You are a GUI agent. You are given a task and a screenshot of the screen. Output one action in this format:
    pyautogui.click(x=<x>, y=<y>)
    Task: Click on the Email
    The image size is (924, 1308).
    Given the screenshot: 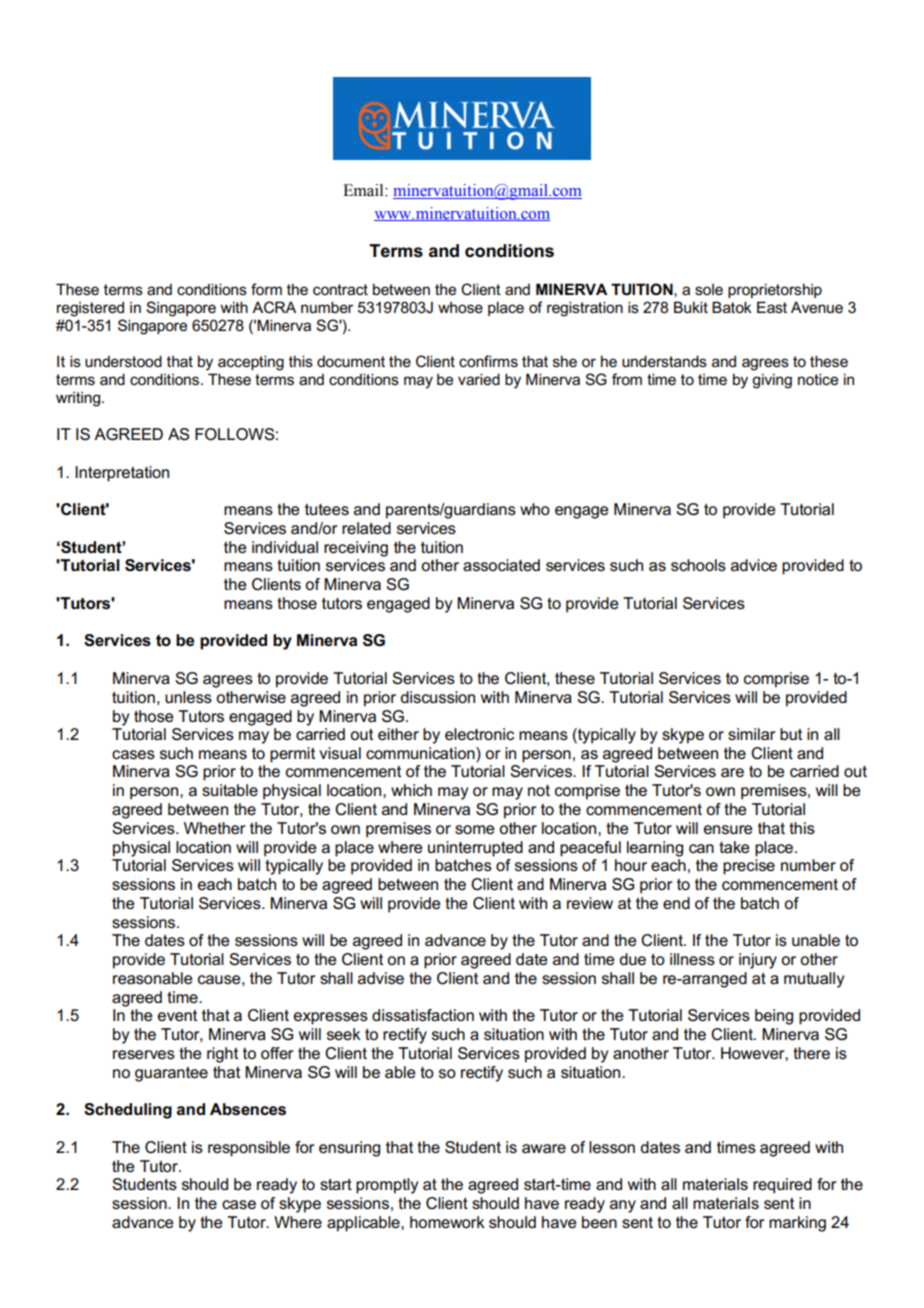 What is the action you would take?
    pyautogui.click(x=364, y=190)
